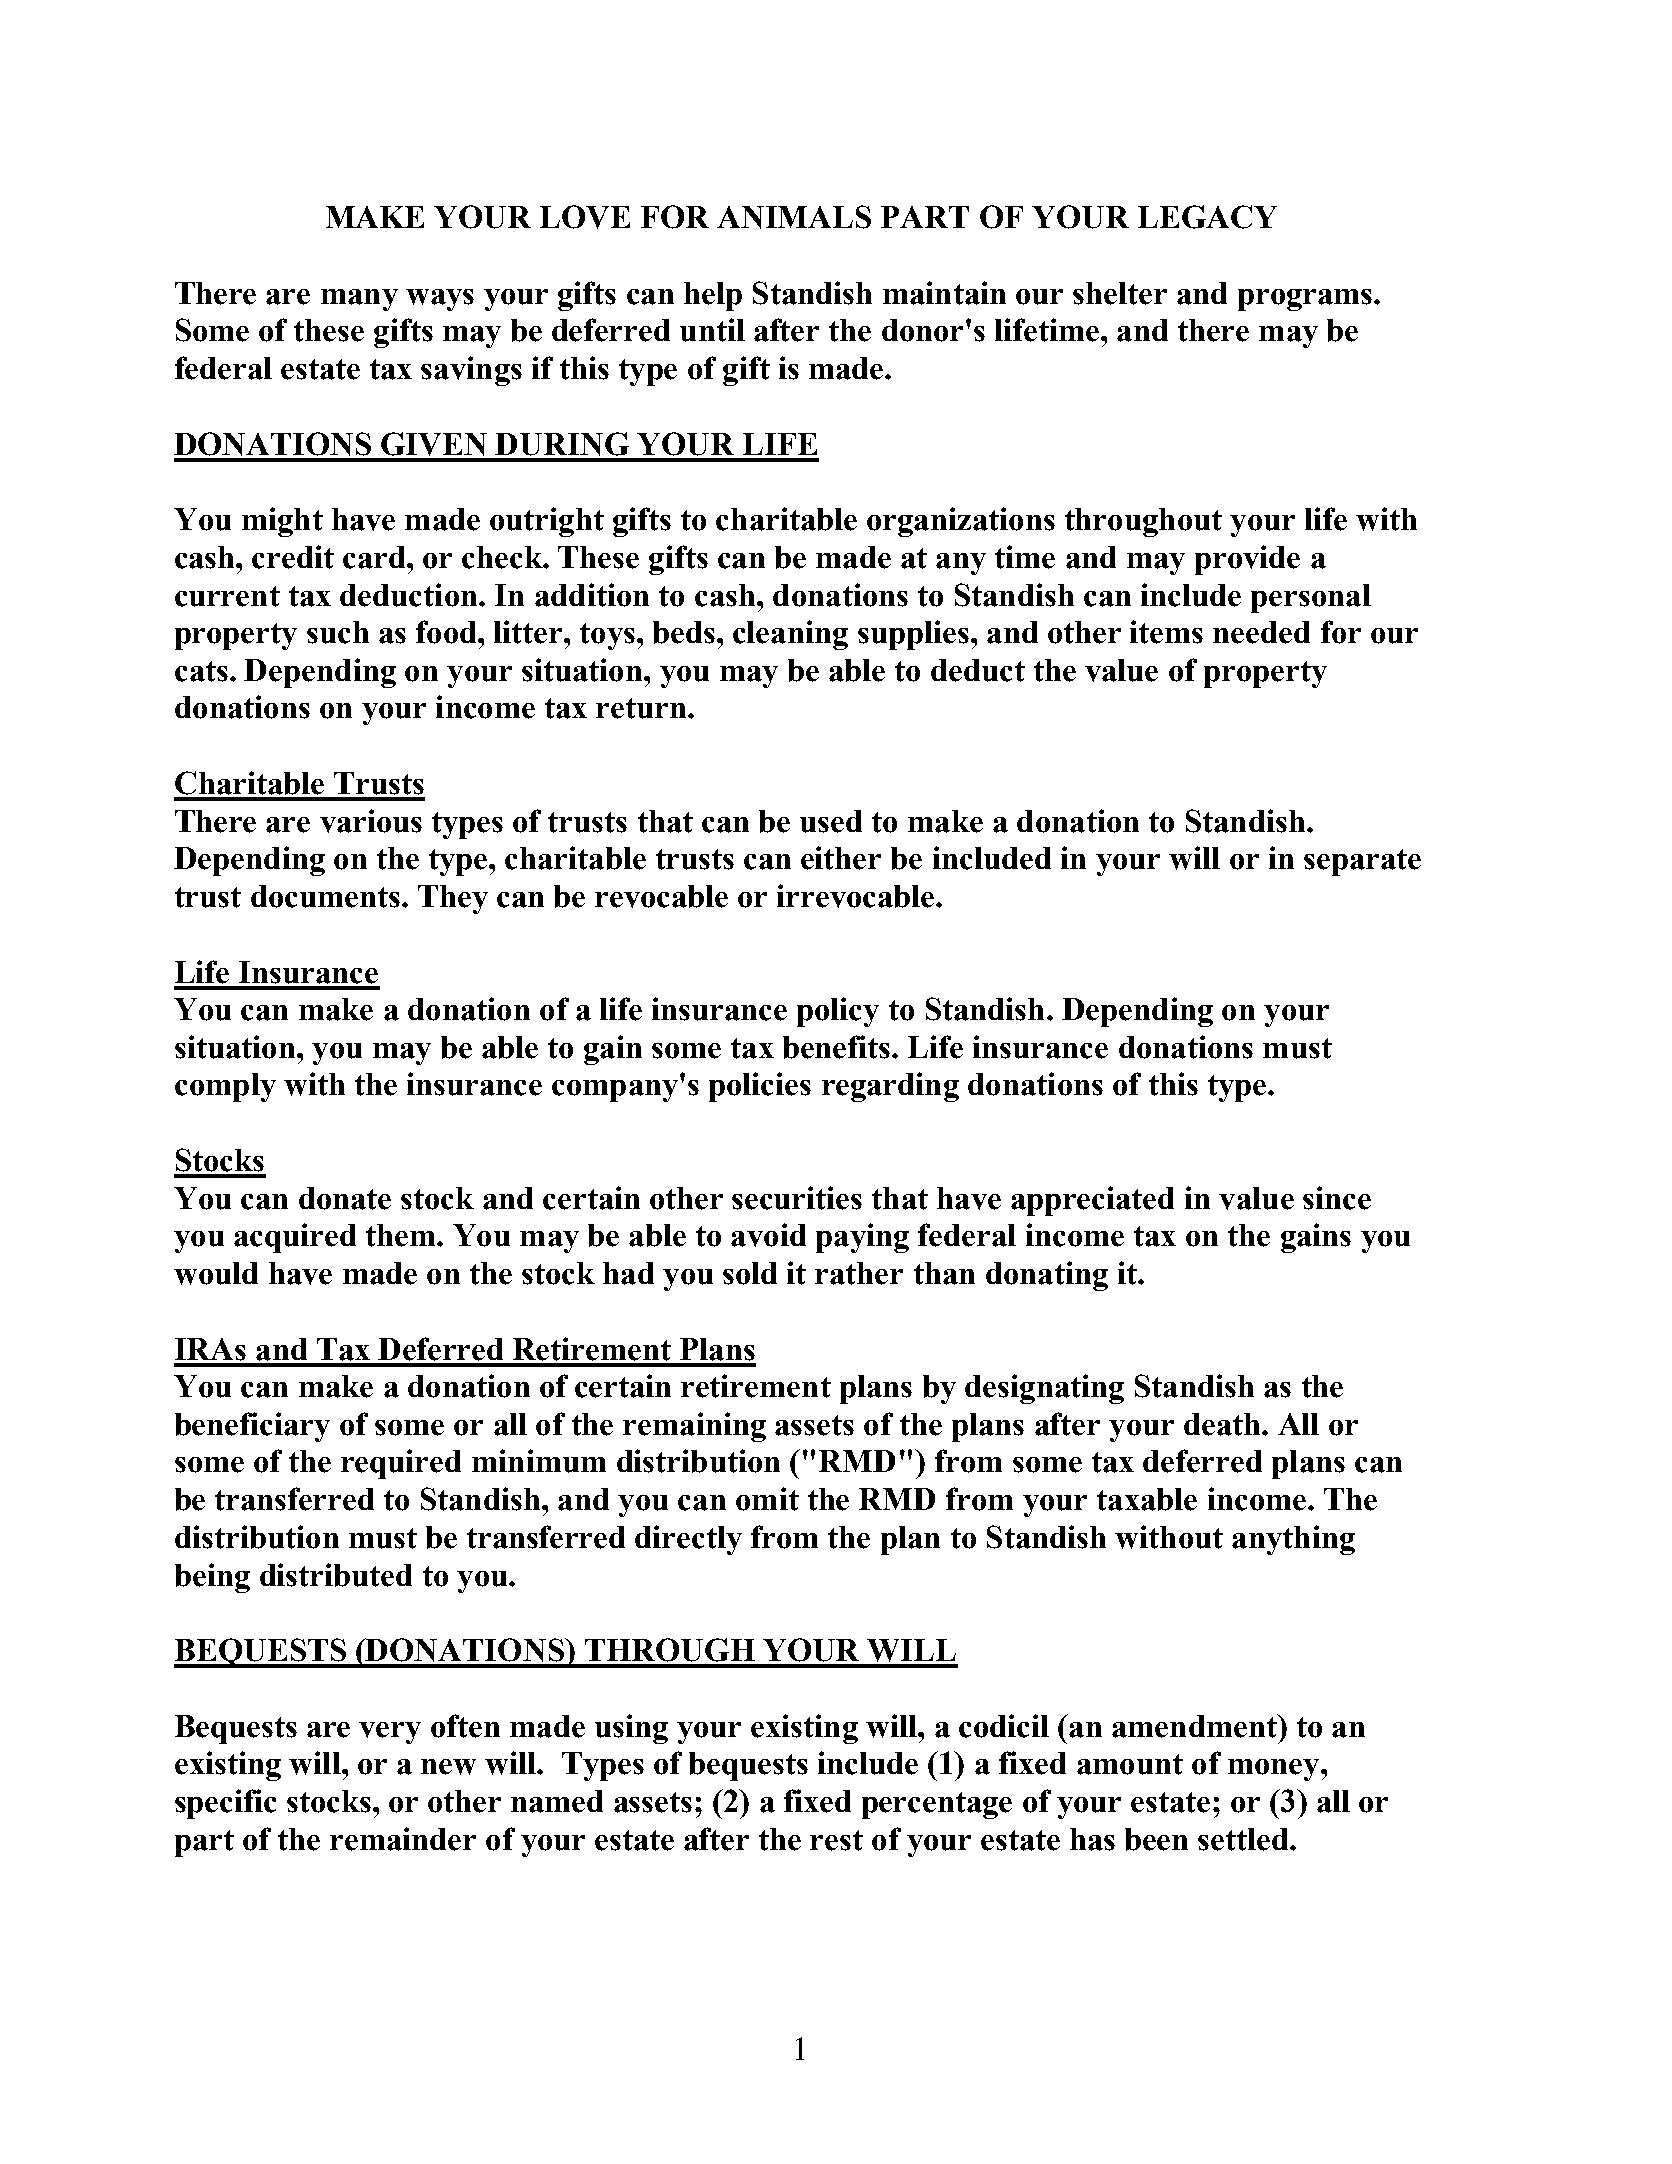 This document has height=2164, width=1672. Describe the element at coordinates (794, 217) in the document. I see `ANIMALS` at that location.
